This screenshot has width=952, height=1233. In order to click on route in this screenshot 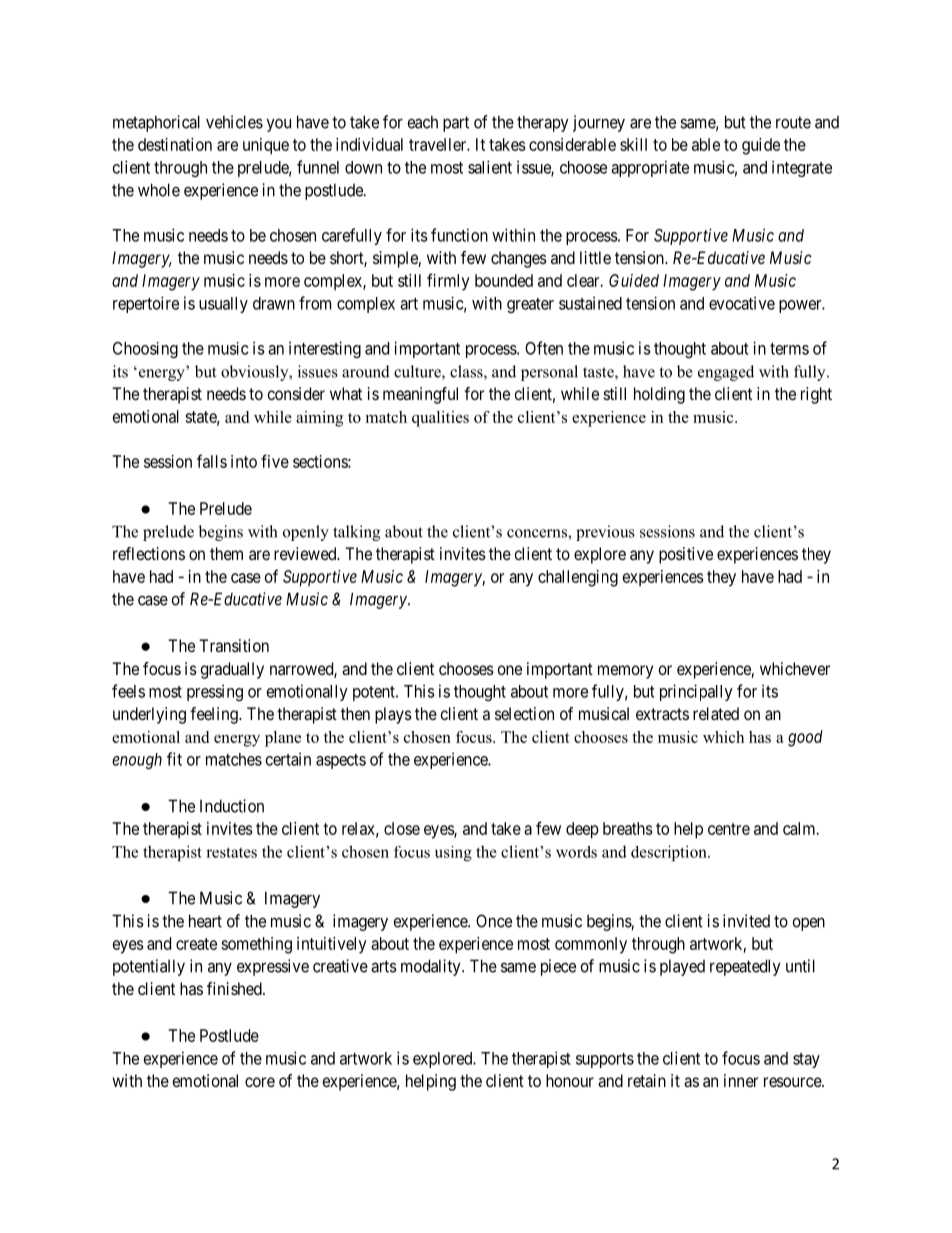, I will do `click(793, 122)`.
